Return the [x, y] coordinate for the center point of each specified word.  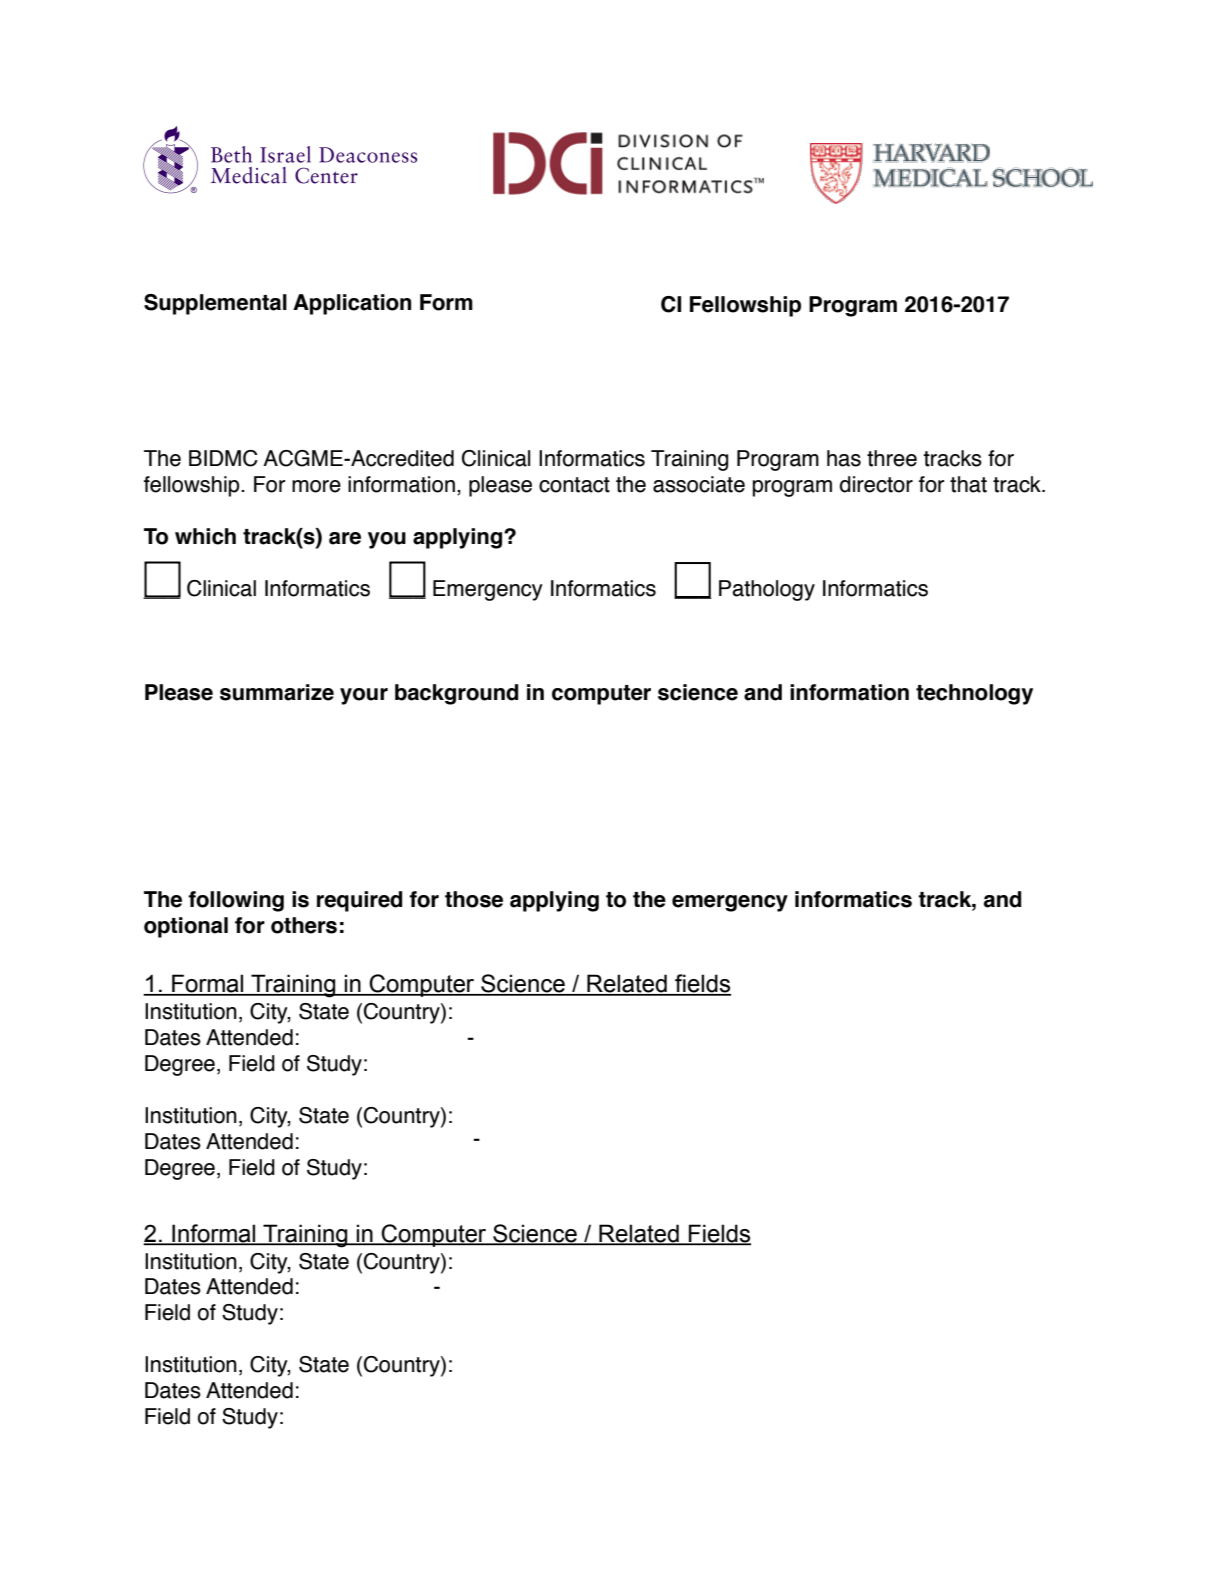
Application [352, 304]
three [892, 458]
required [359, 901]
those [474, 899]
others [304, 925]
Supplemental [215, 304]
